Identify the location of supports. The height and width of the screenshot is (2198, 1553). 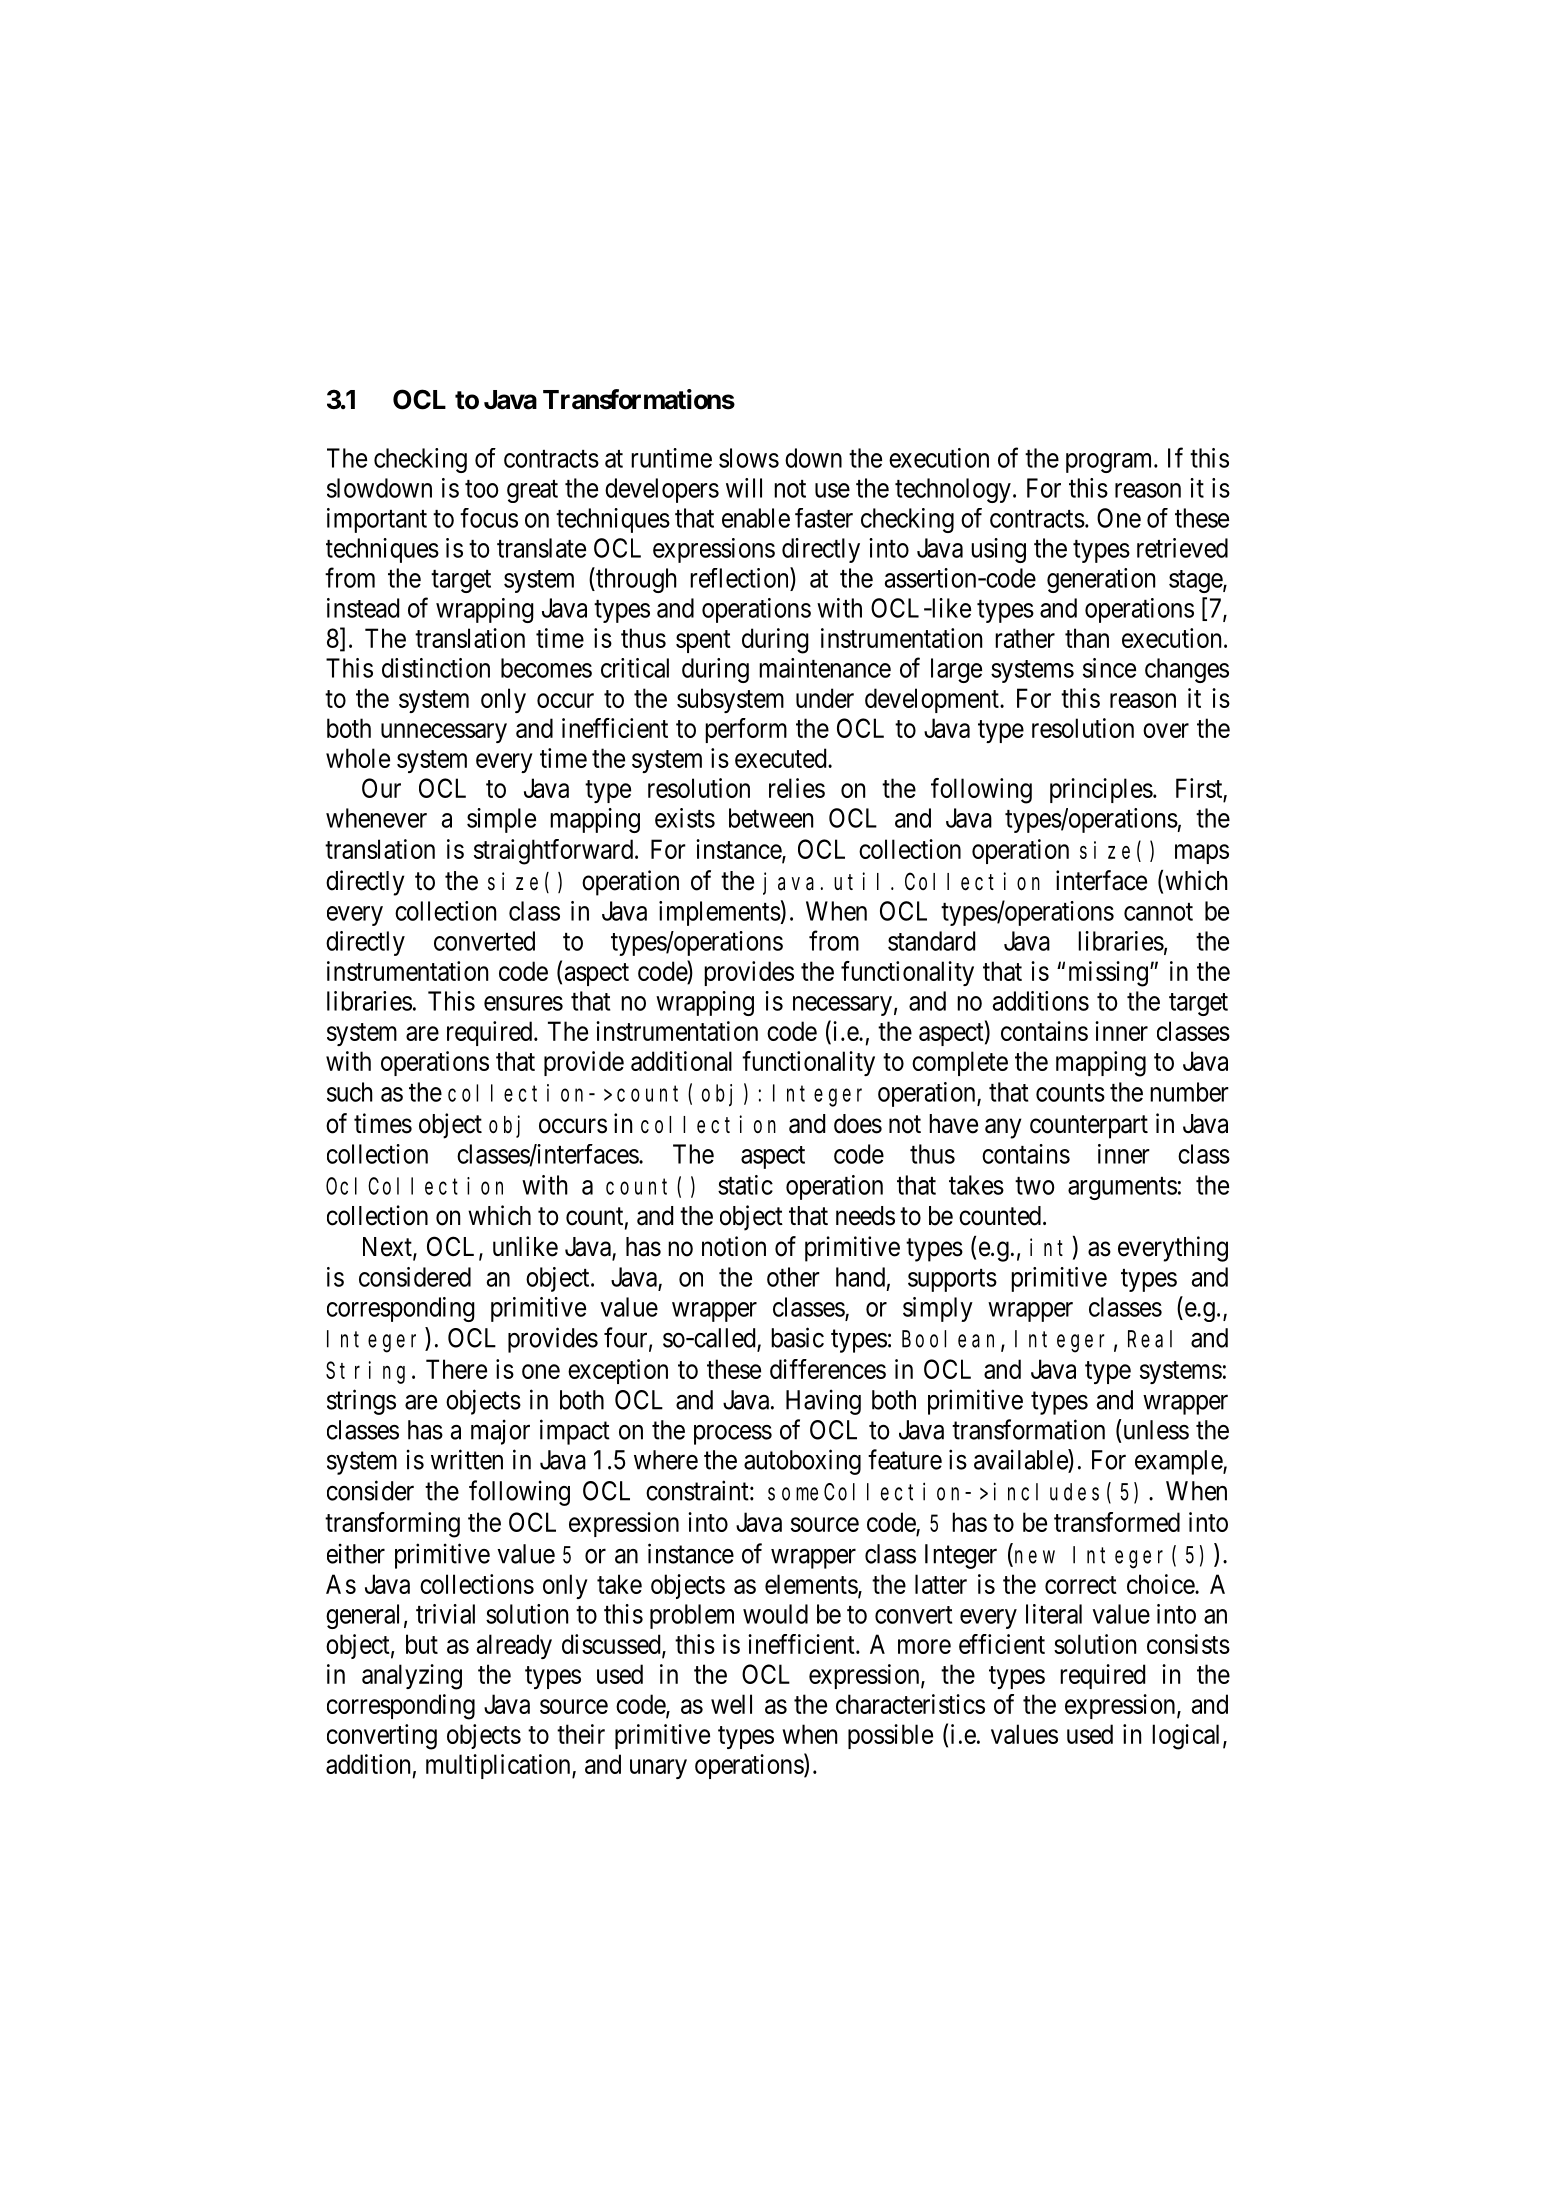
(952, 1280).
